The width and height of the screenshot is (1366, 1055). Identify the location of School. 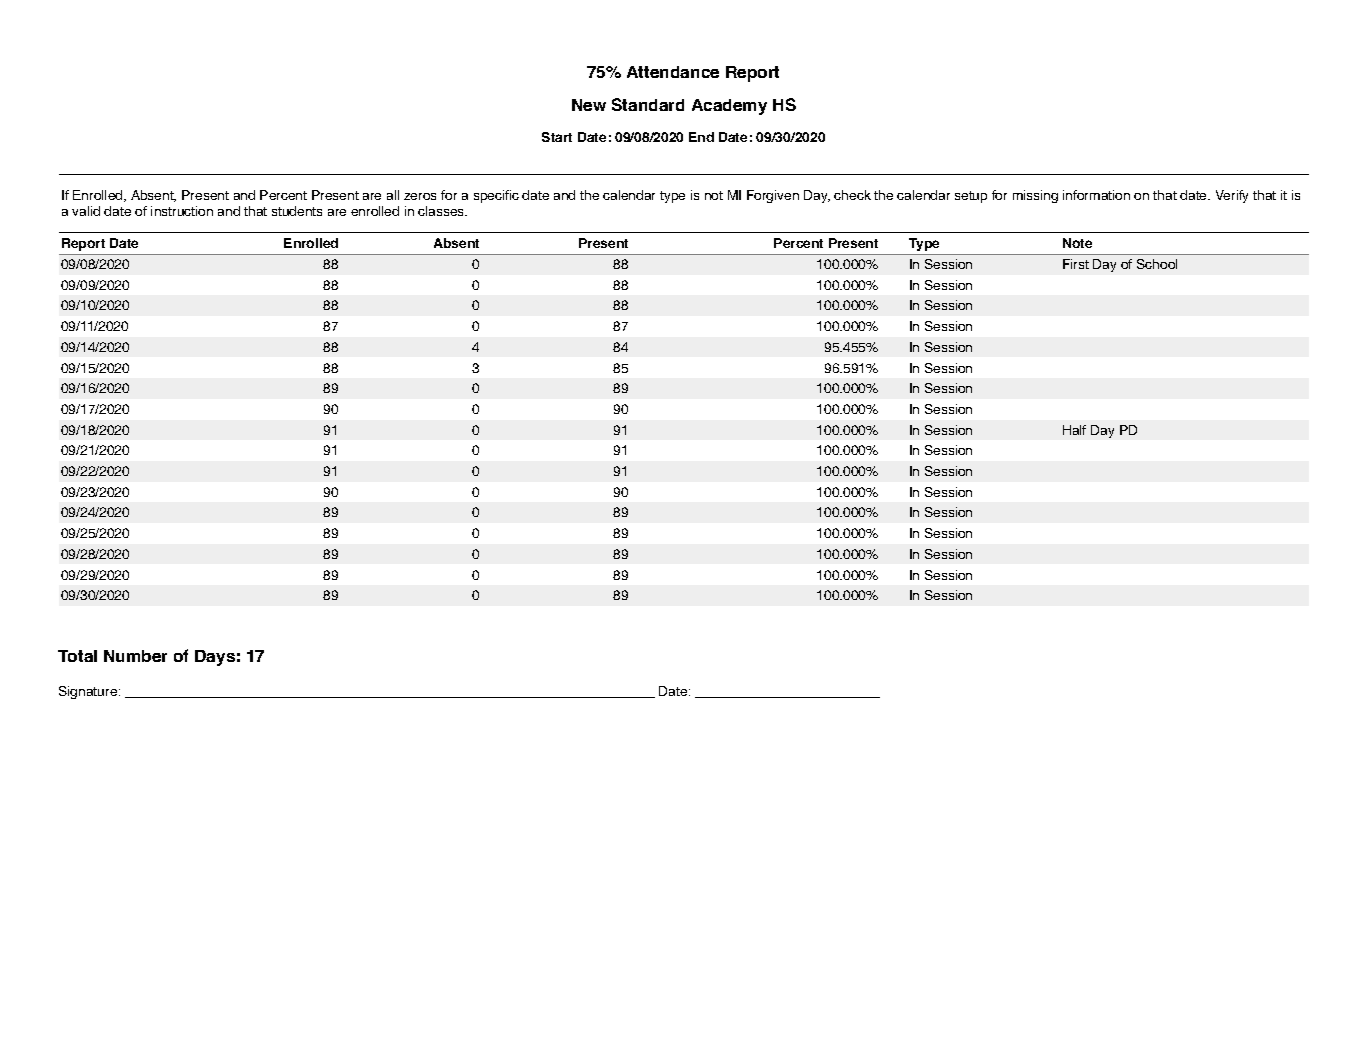
(1157, 264).
